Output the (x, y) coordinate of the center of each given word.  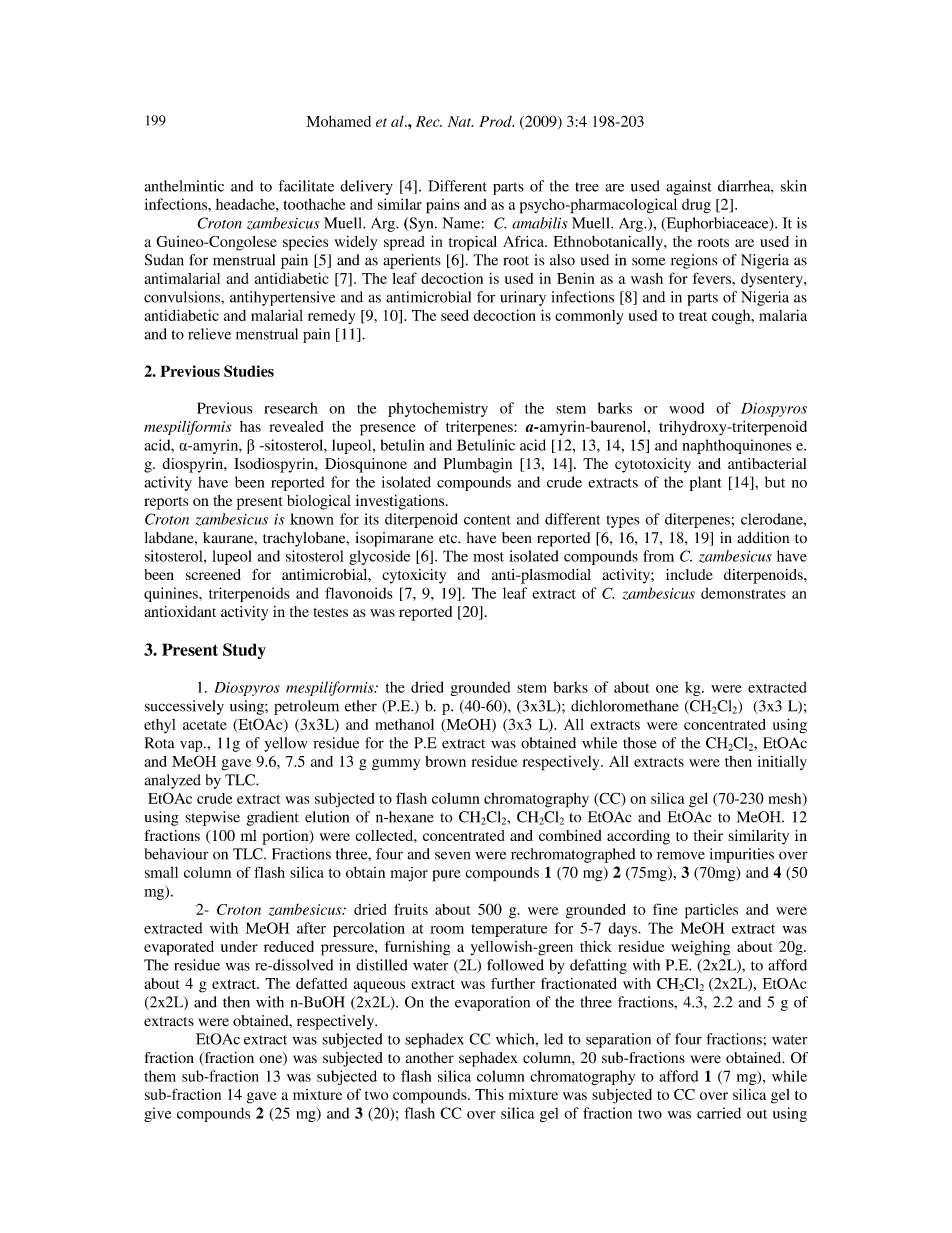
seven (452, 855)
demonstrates (743, 593)
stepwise (212, 818)
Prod (496, 121)
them (160, 1076)
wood (686, 408)
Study (244, 651)
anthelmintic (184, 186)
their (708, 835)
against (689, 187)
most (488, 557)
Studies (249, 371)
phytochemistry (438, 409)
